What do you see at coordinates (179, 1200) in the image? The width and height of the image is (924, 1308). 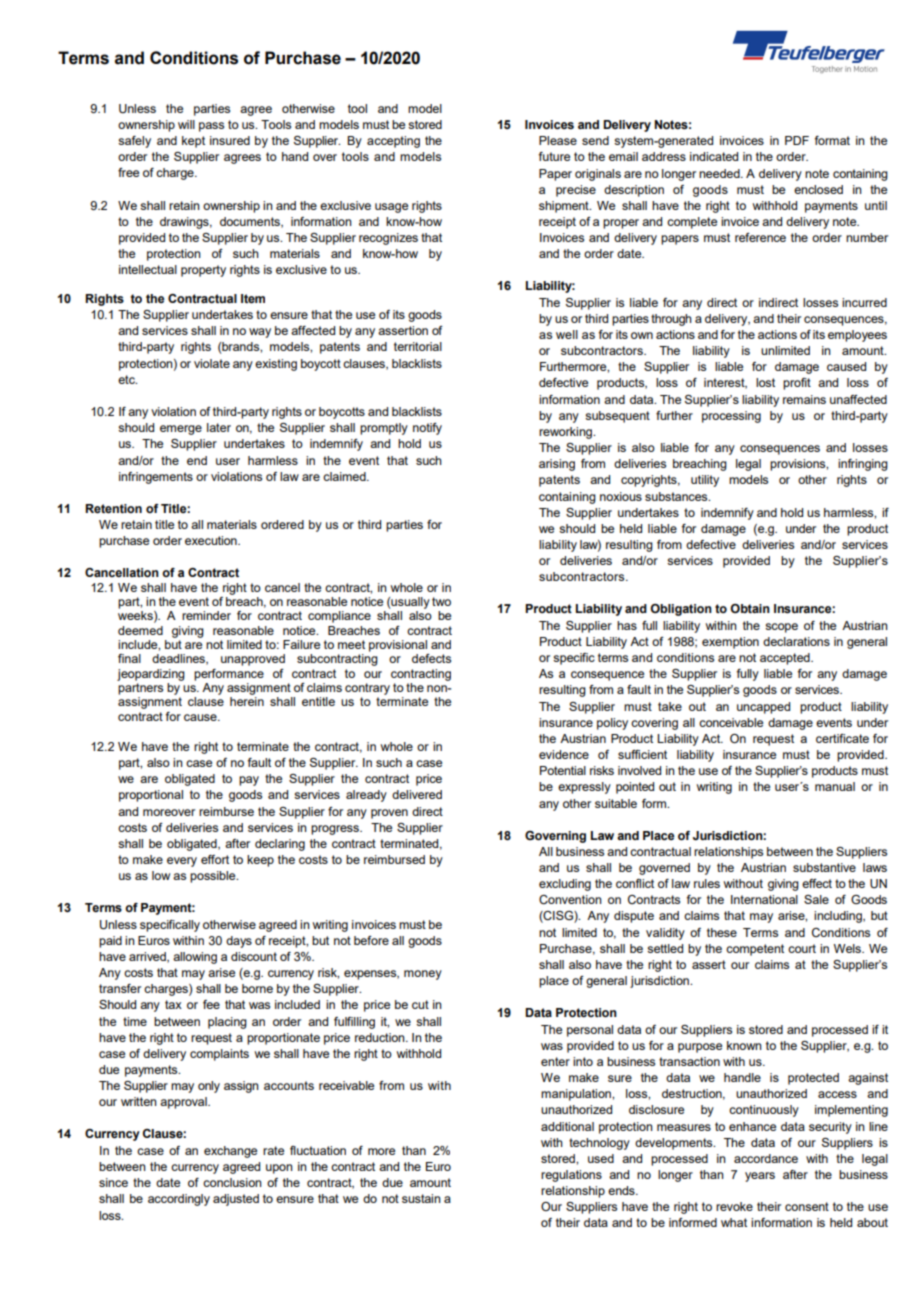 I see `accordingly` at bounding box center [179, 1200].
